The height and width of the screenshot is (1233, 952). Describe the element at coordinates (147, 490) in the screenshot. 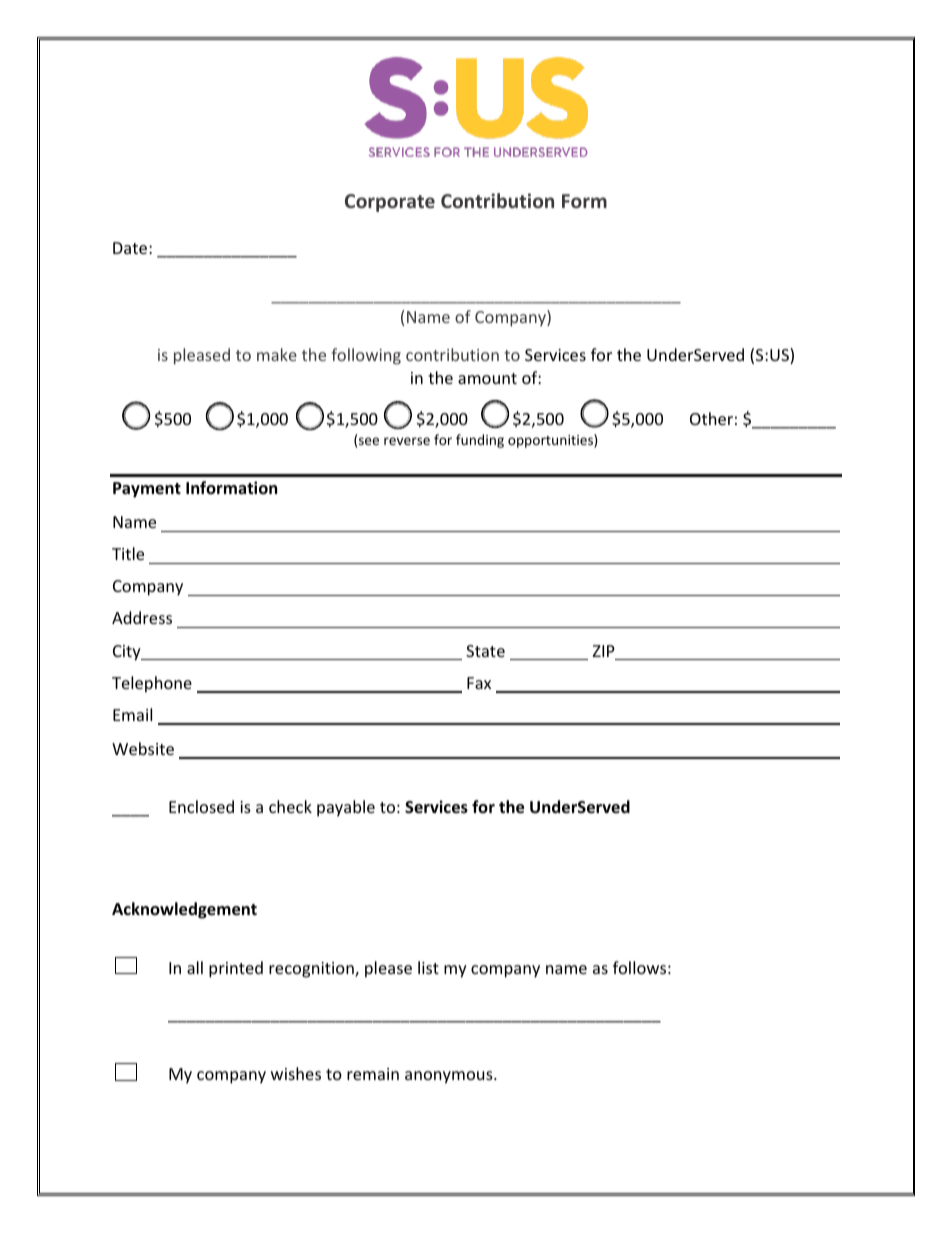

I see `Payment` at that location.
